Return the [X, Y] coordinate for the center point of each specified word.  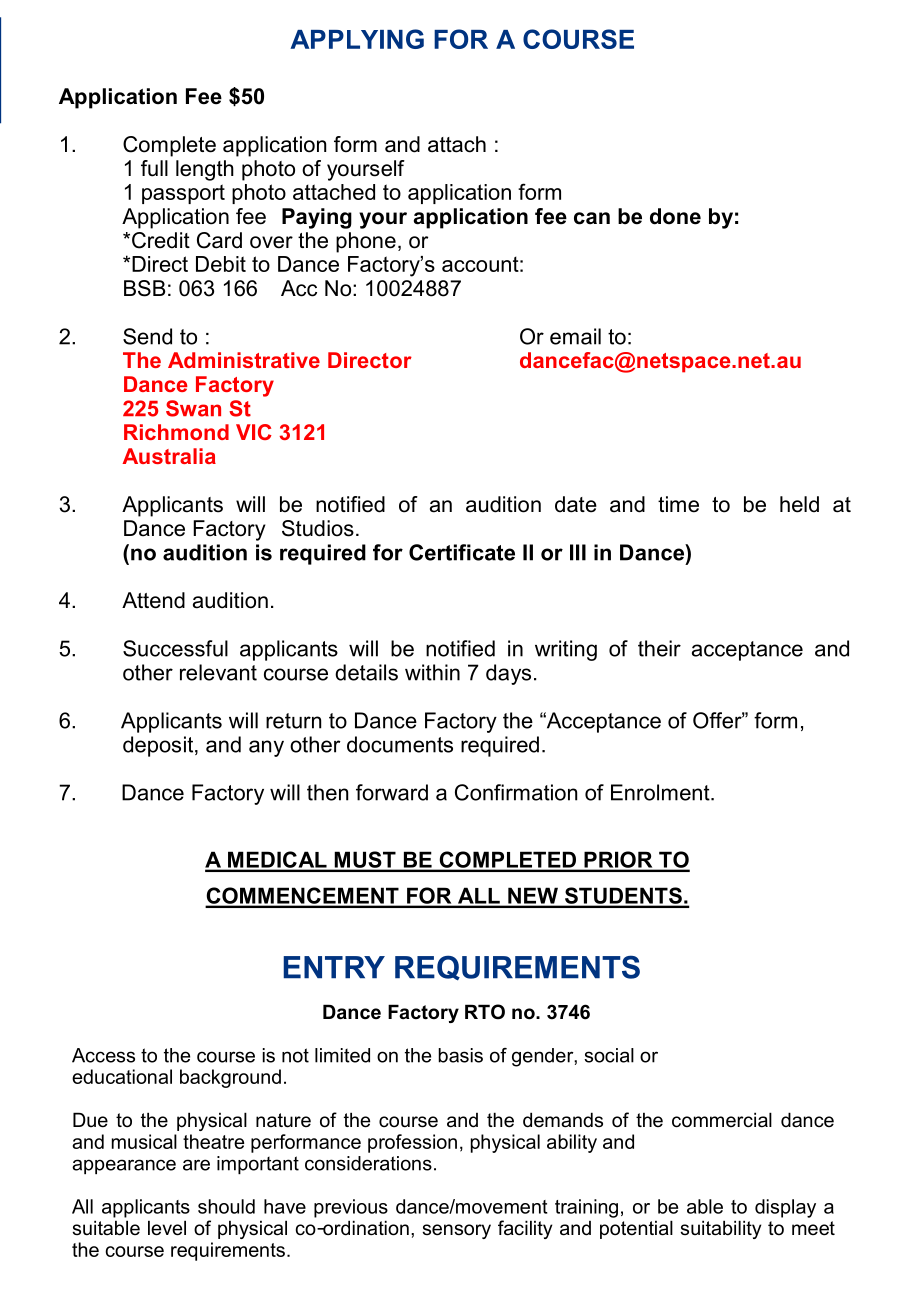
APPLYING [357, 39]
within [432, 672]
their [659, 648]
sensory [456, 1231]
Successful [175, 648]
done [675, 216]
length [205, 170]
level [167, 1228]
